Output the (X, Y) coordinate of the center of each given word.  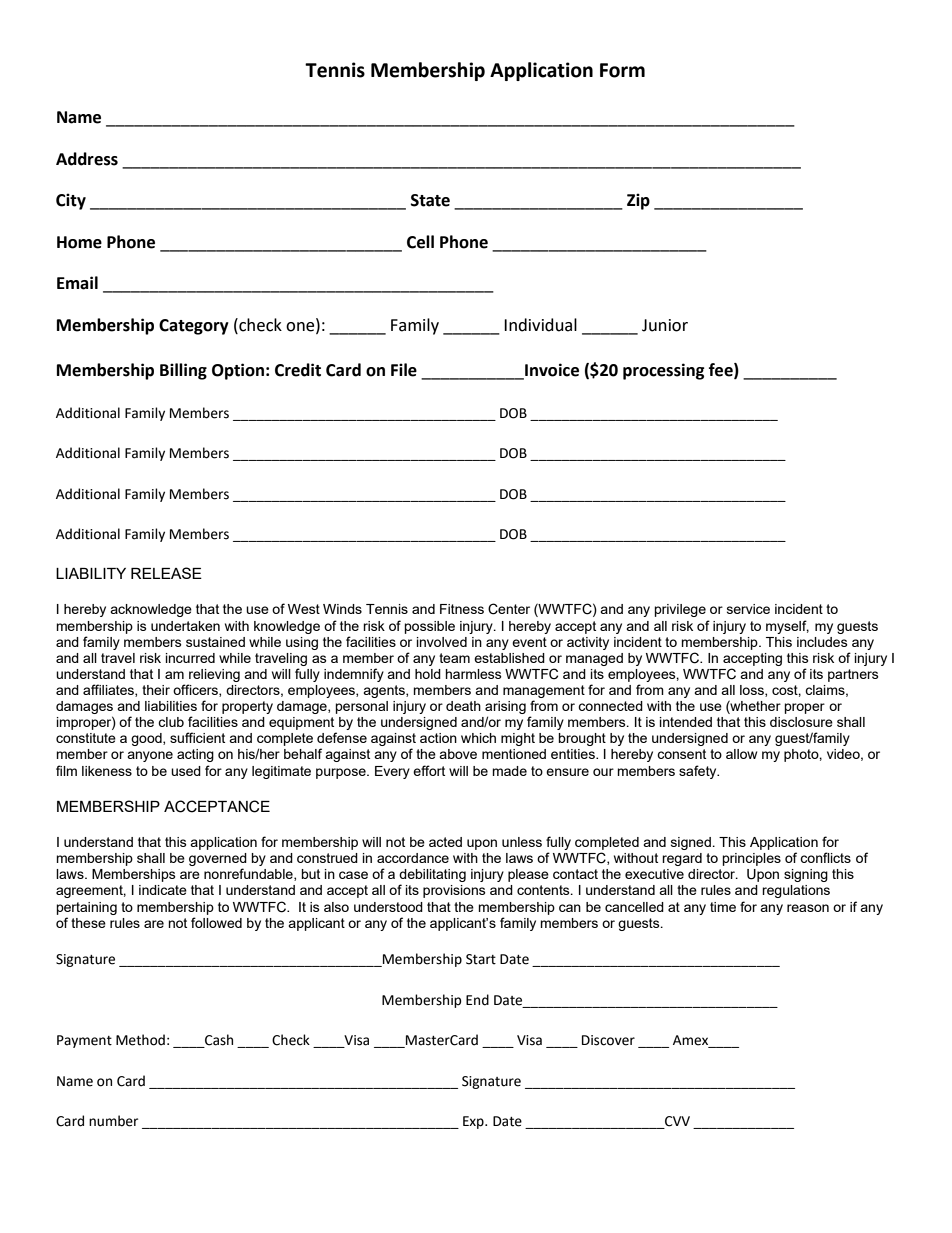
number (113, 1121)
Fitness (462, 609)
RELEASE (166, 573)
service (748, 609)
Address (87, 159)
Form (622, 70)
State (430, 200)
